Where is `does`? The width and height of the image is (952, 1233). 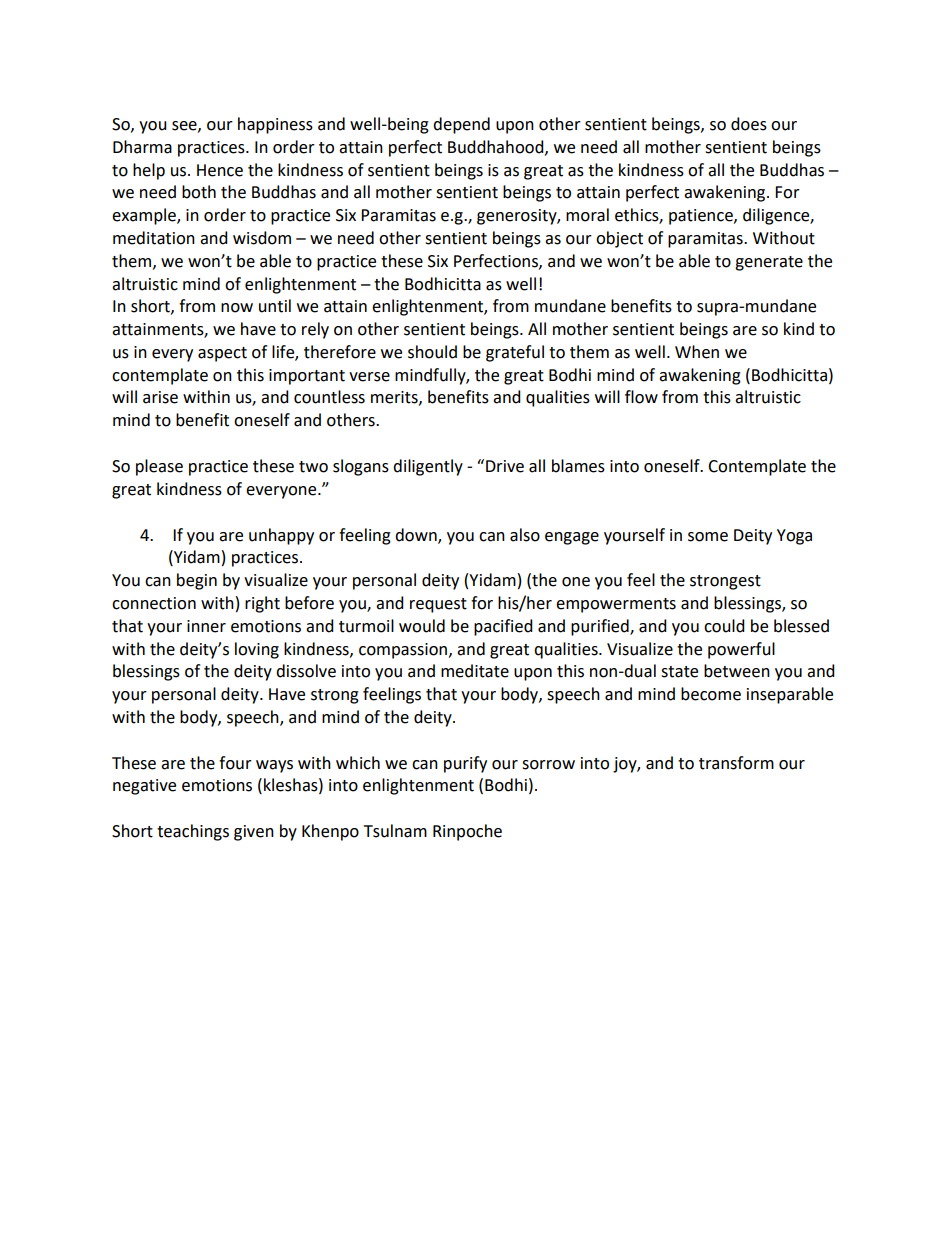 does is located at coordinates (749, 124).
